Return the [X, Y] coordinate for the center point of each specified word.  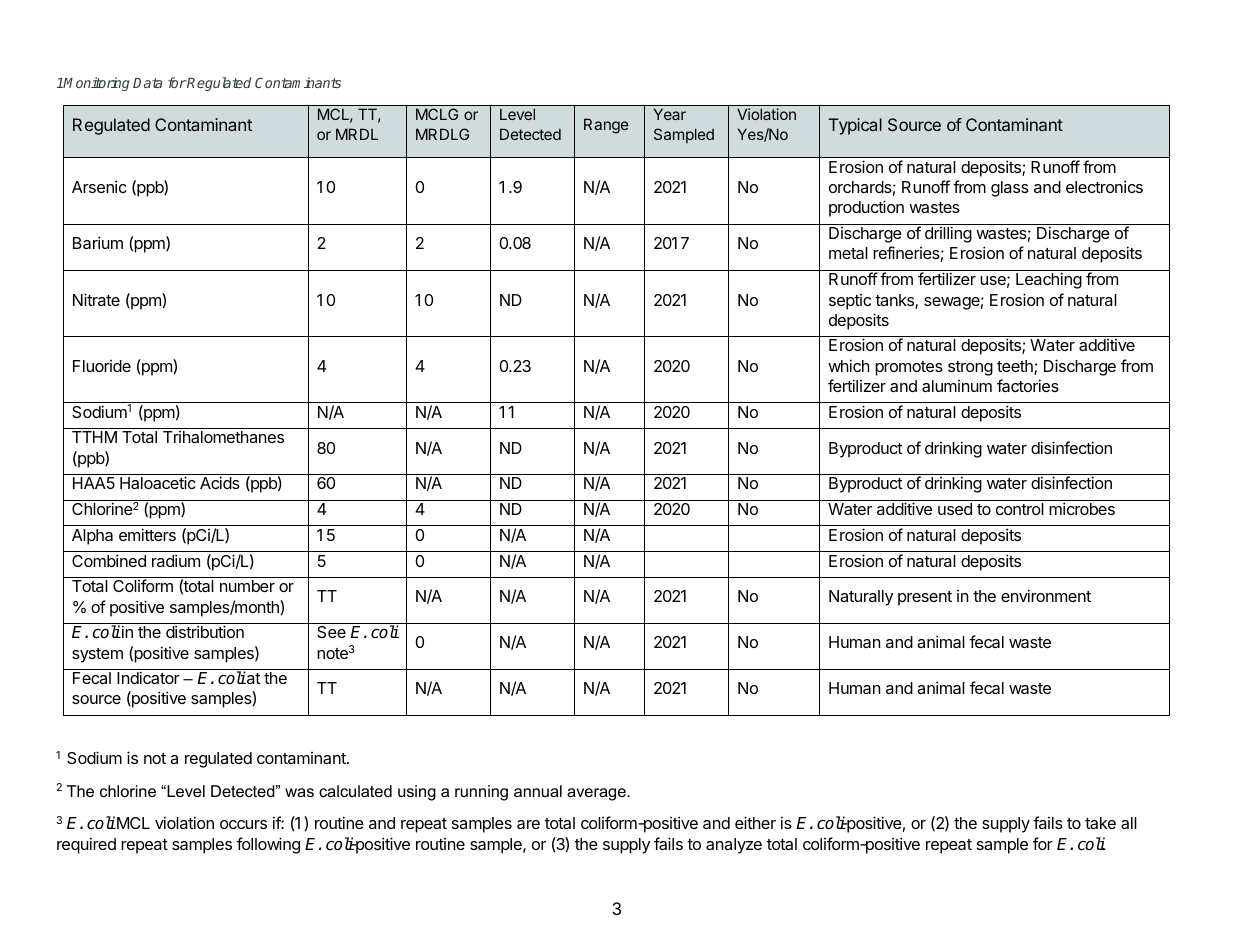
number [247, 586]
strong [970, 368]
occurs [243, 824]
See [331, 632]
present [925, 598]
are [528, 824]
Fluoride [102, 366]
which [849, 365]
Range [606, 126]
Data [147, 83]
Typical [855, 126]
